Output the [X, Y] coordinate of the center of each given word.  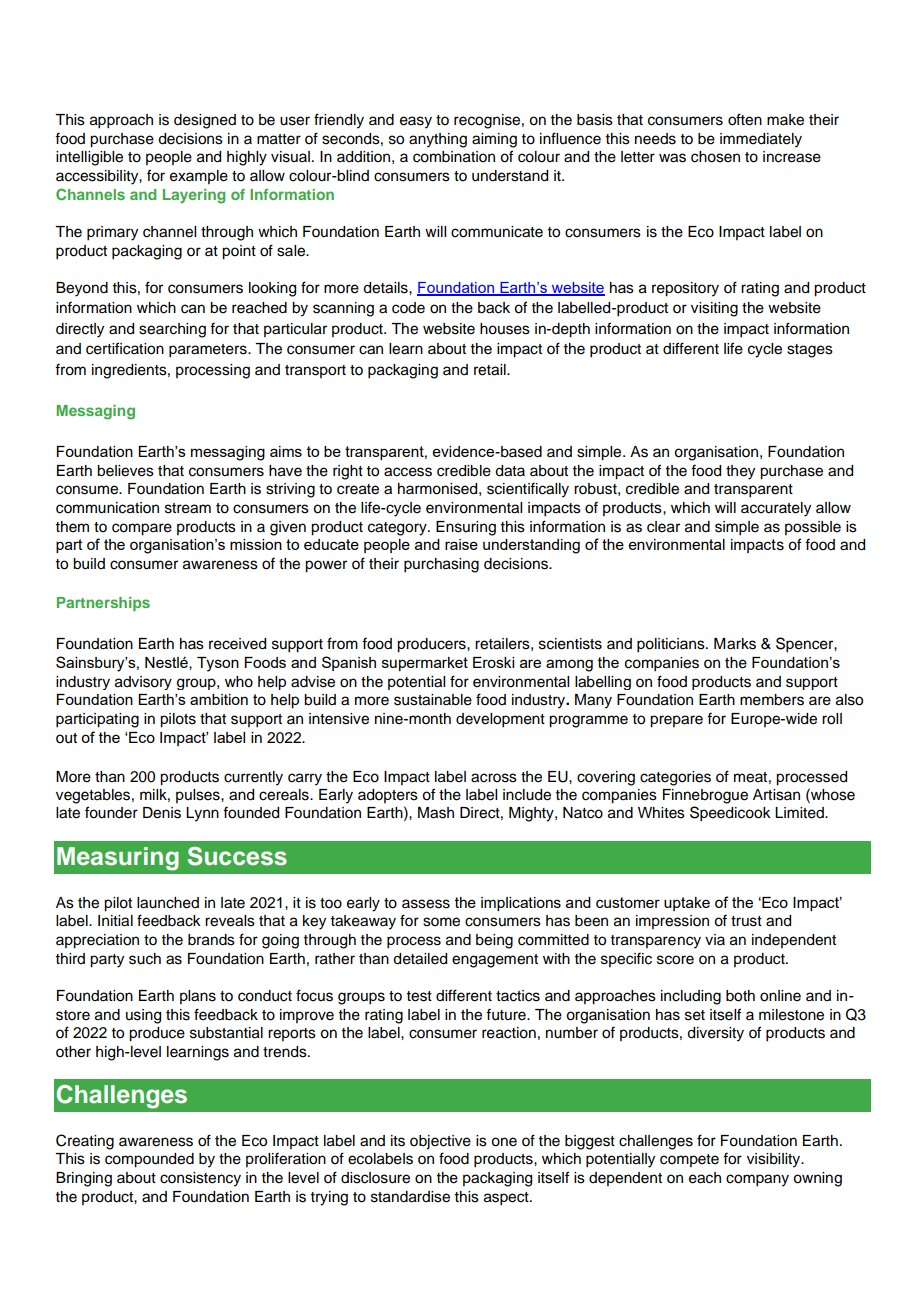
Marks [735, 644]
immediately [761, 140]
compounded [149, 1160]
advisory [143, 683]
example [199, 177]
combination [454, 157]
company [757, 1180]
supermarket [425, 664]
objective [440, 1142]
